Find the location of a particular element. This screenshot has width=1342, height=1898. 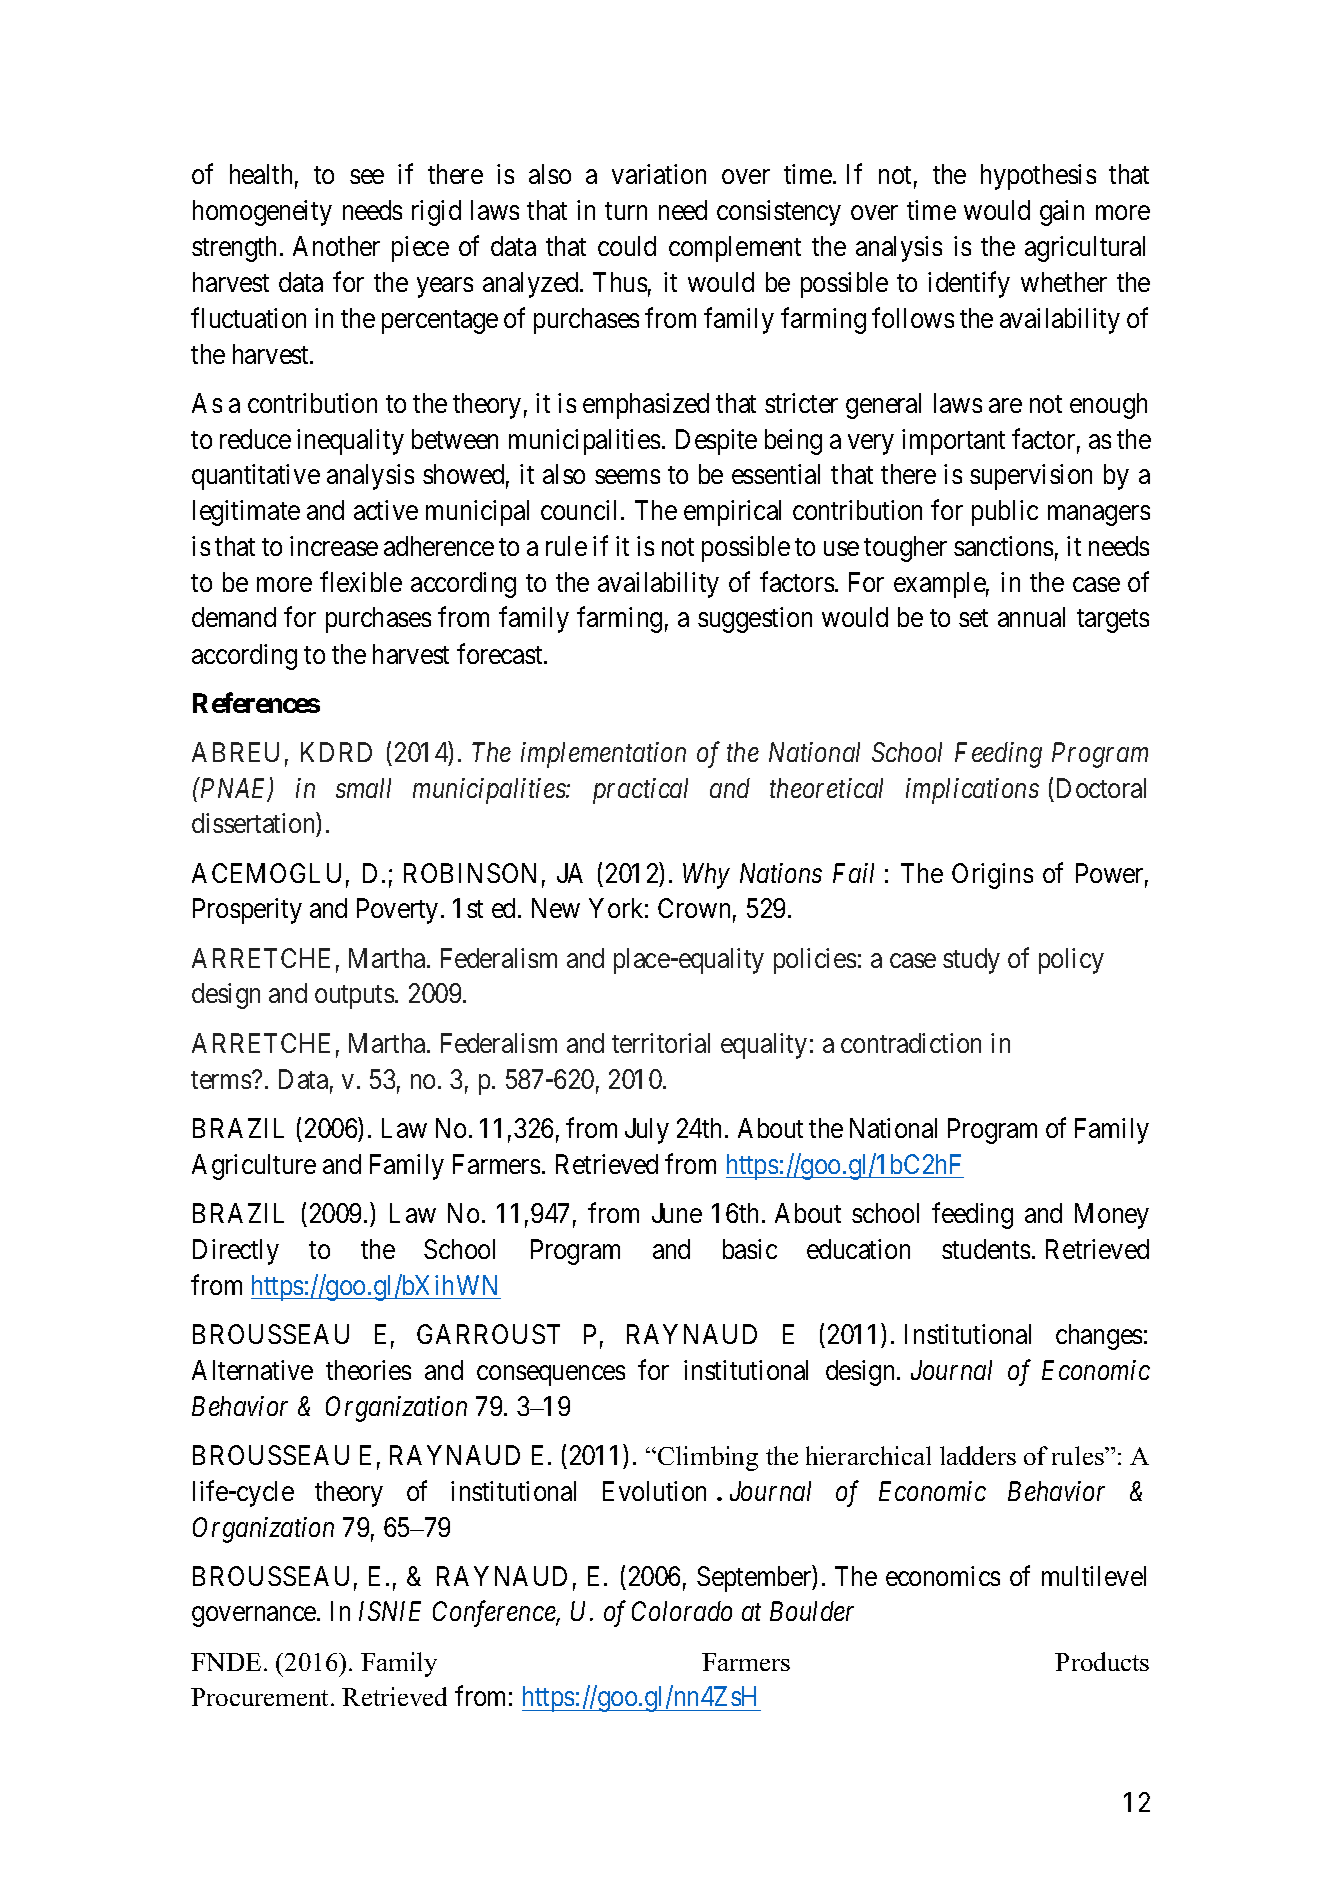

implications is located at coordinates (972, 791).
